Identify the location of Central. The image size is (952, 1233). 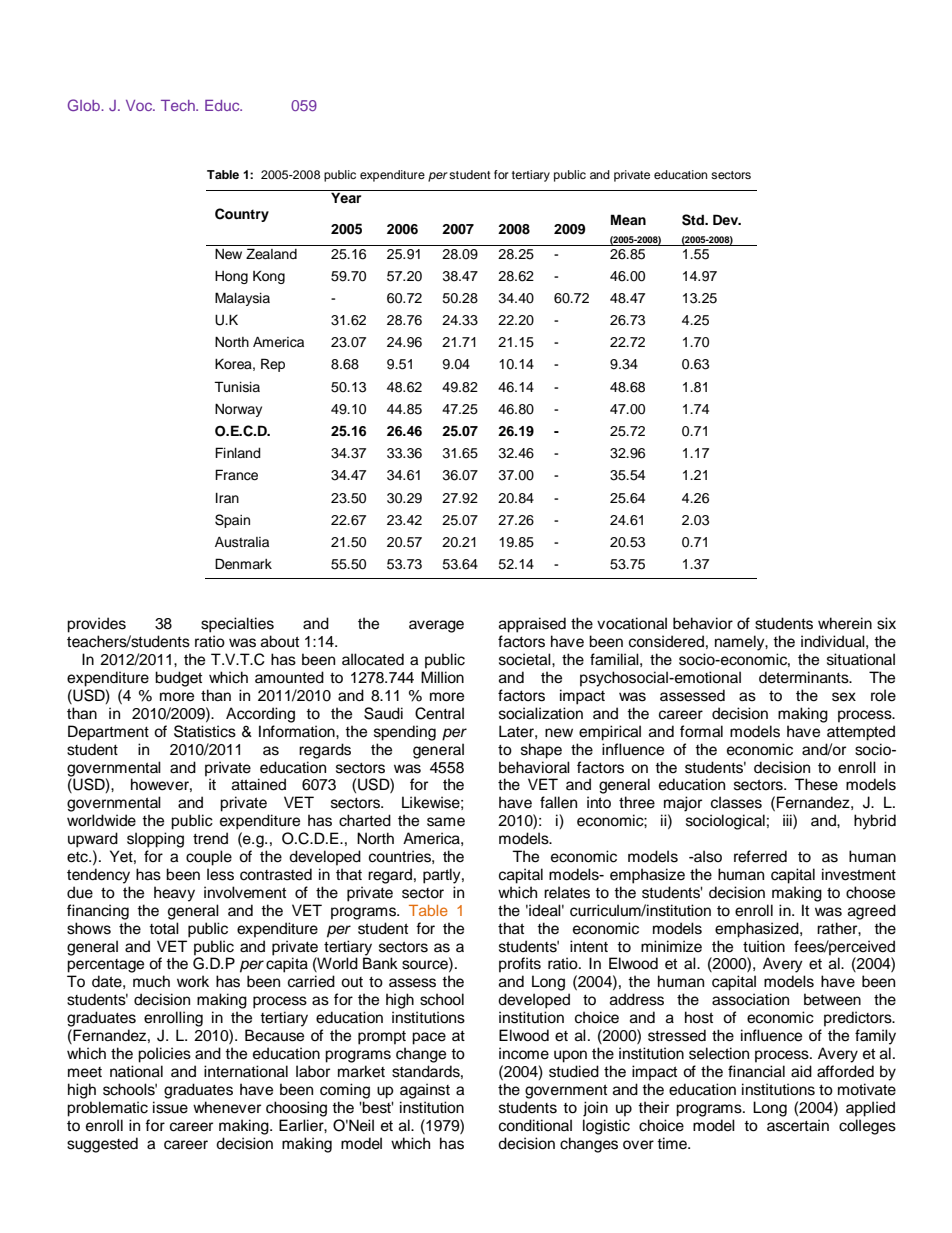
(439, 713).
